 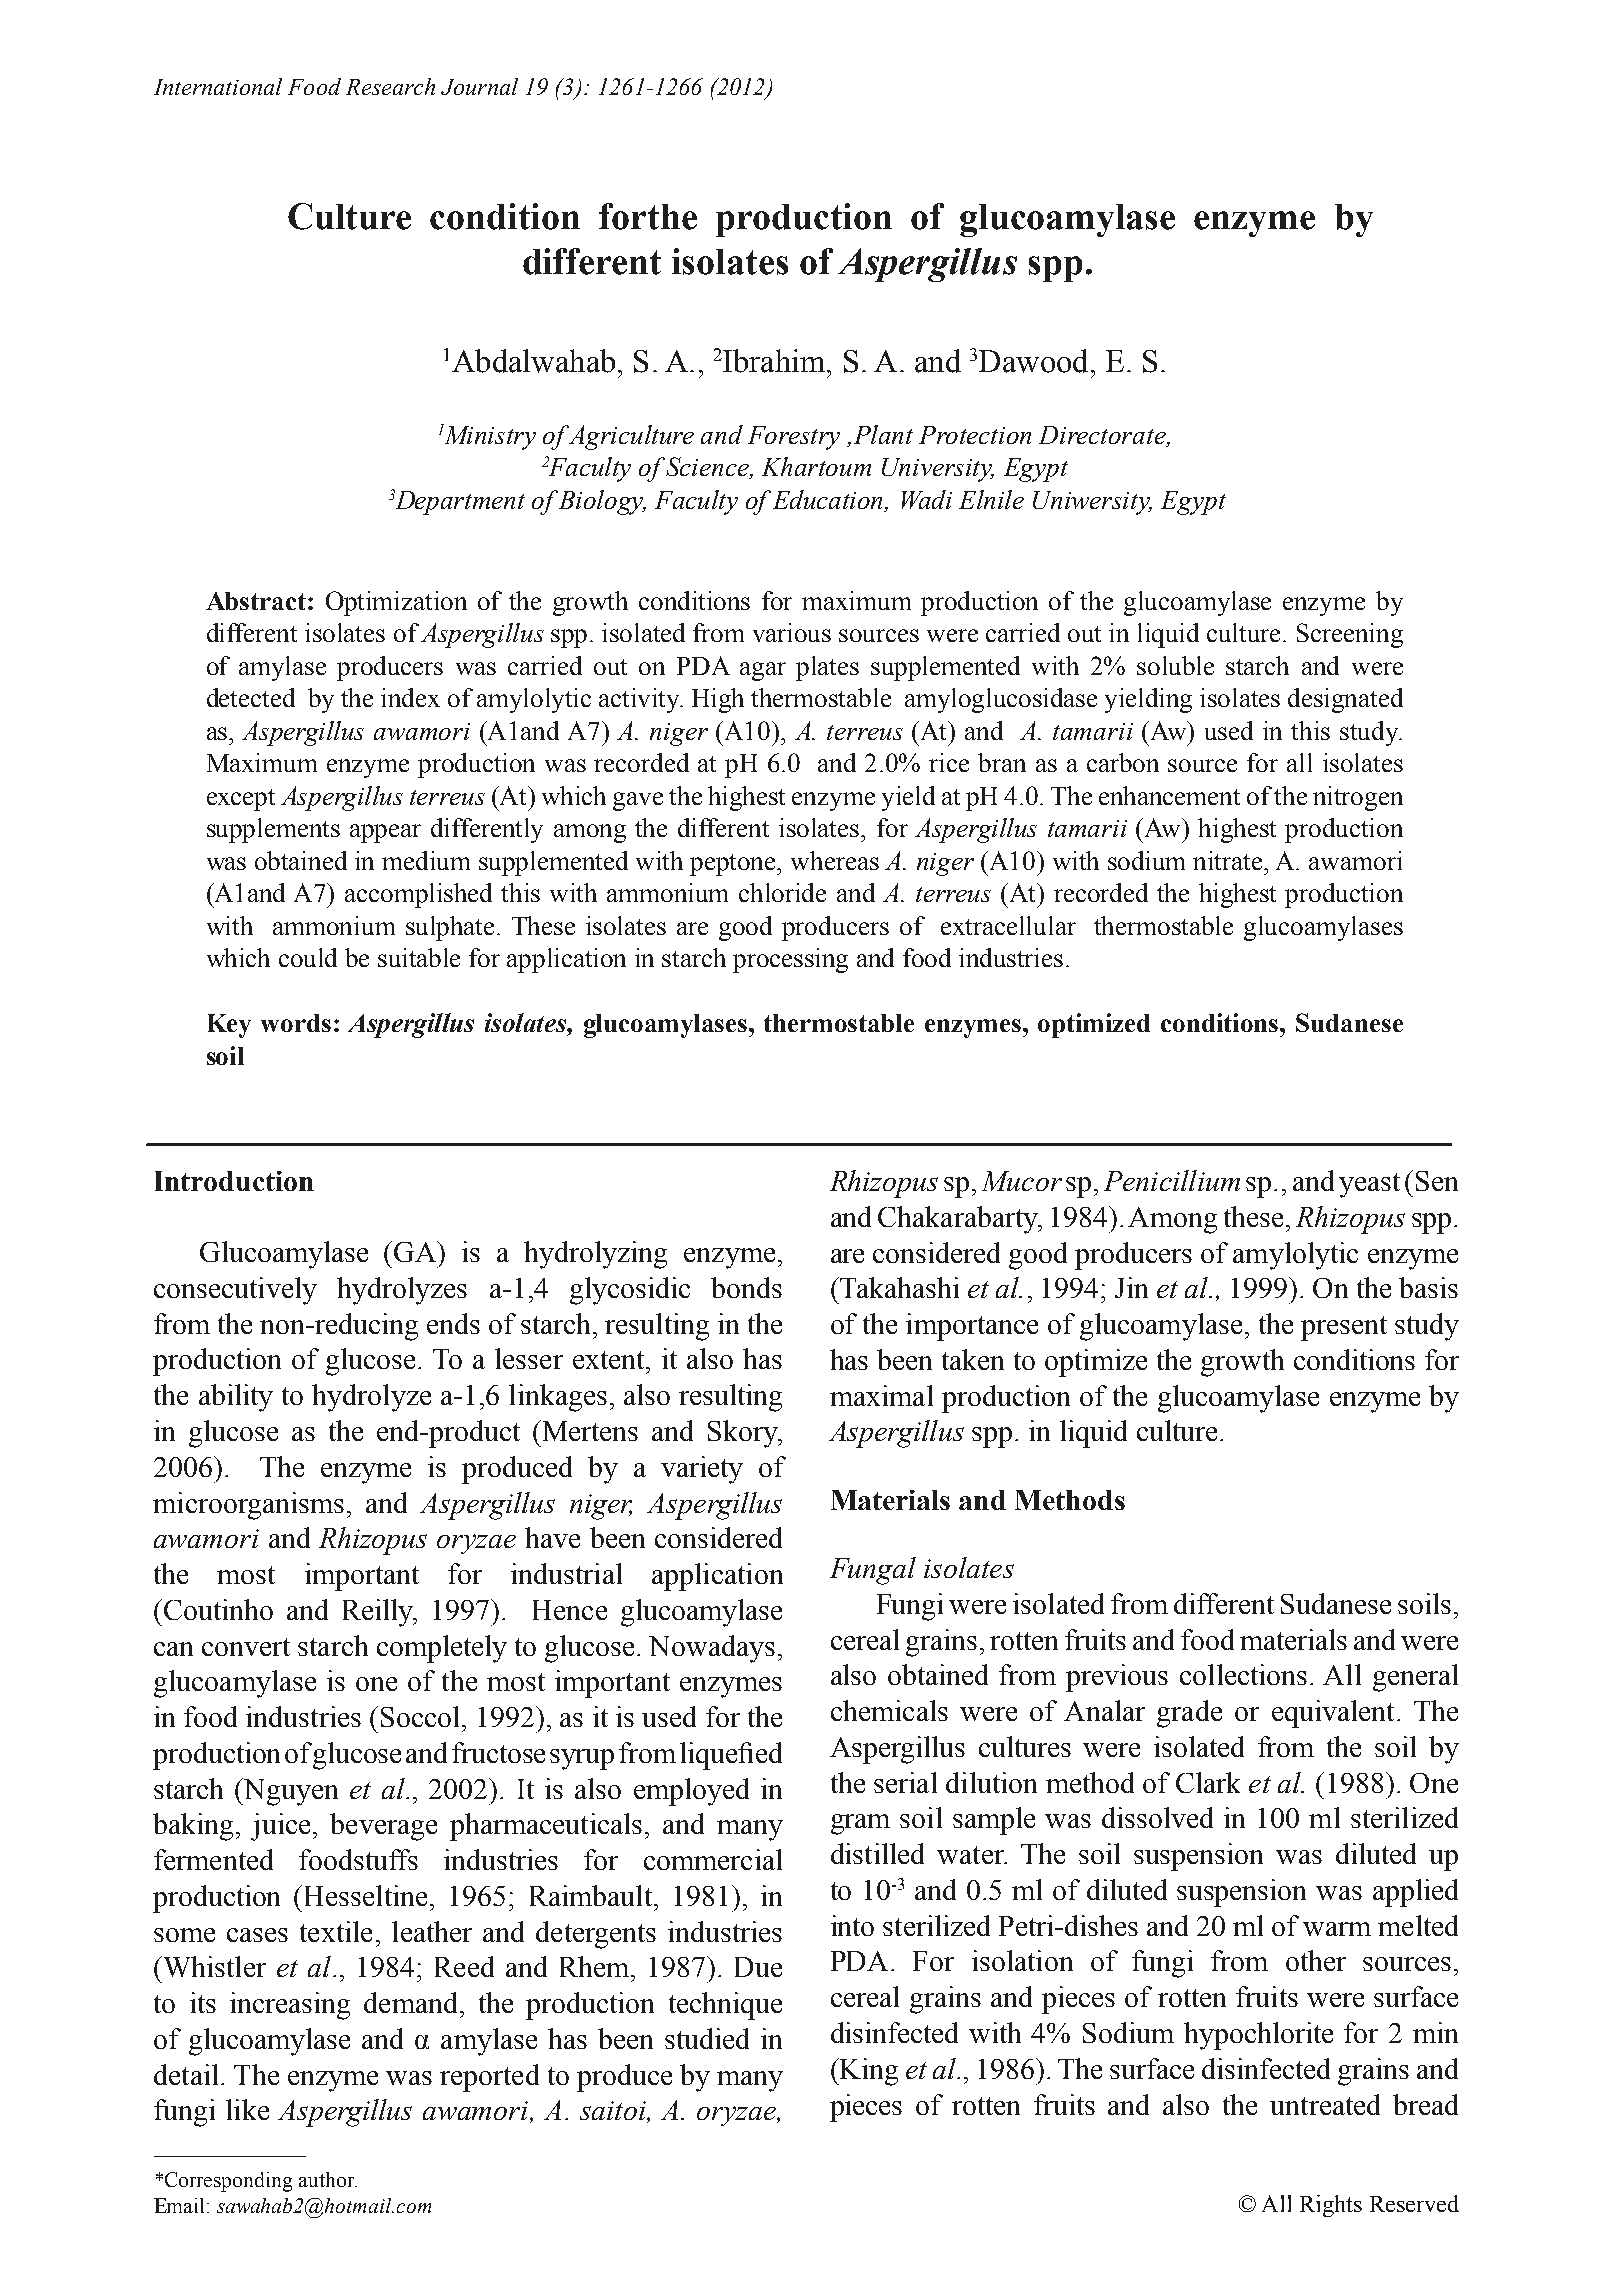 I want to click on Research, so click(x=390, y=86).
